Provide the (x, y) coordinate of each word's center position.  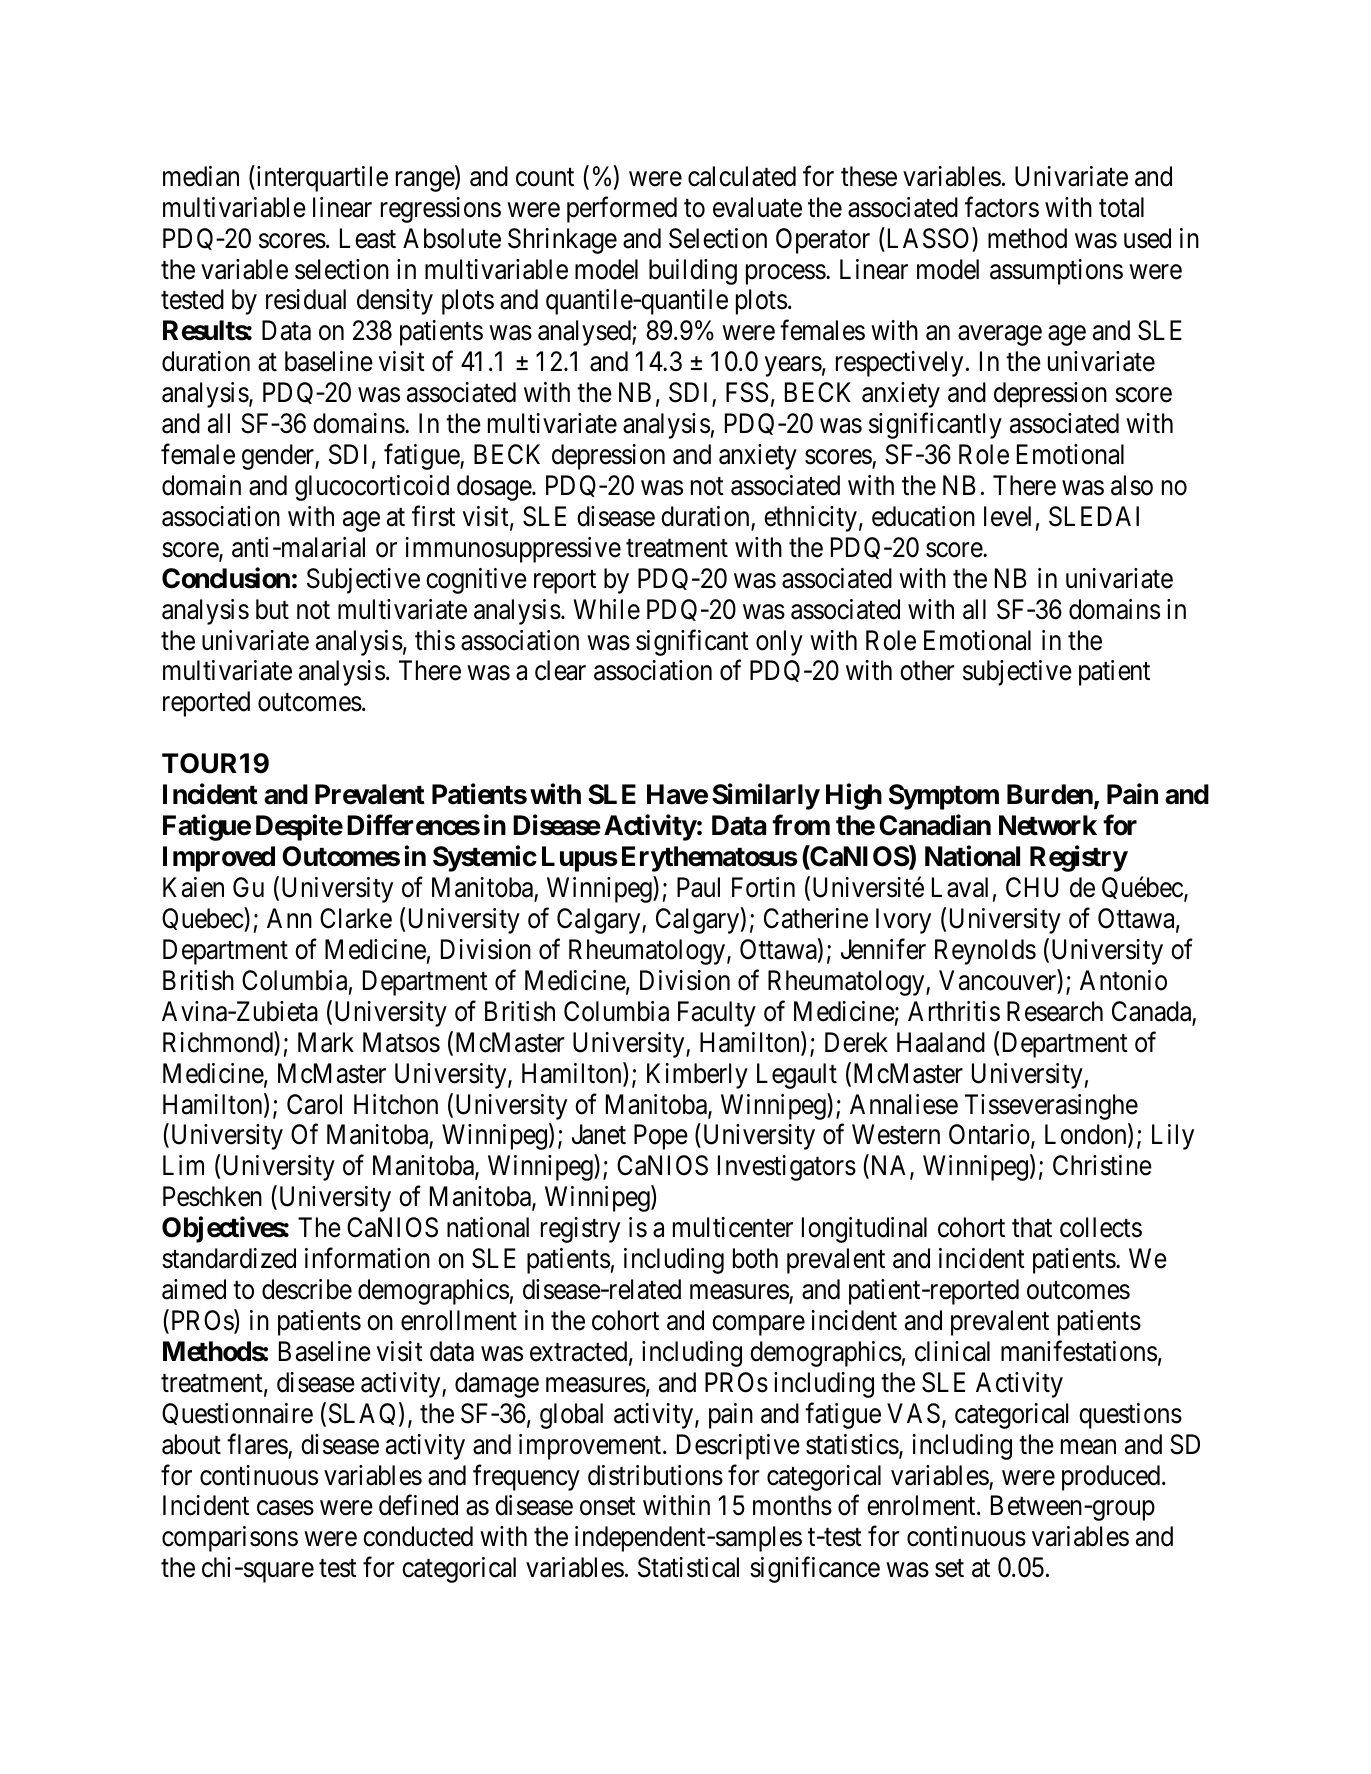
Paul (698, 887)
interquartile (321, 178)
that (1032, 1227)
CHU (1032, 887)
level (1007, 516)
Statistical (688, 1567)
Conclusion (226, 578)
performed (622, 209)
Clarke (356, 918)
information (367, 1258)
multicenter (733, 1227)
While (607, 609)
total (1121, 207)
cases (285, 1508)
